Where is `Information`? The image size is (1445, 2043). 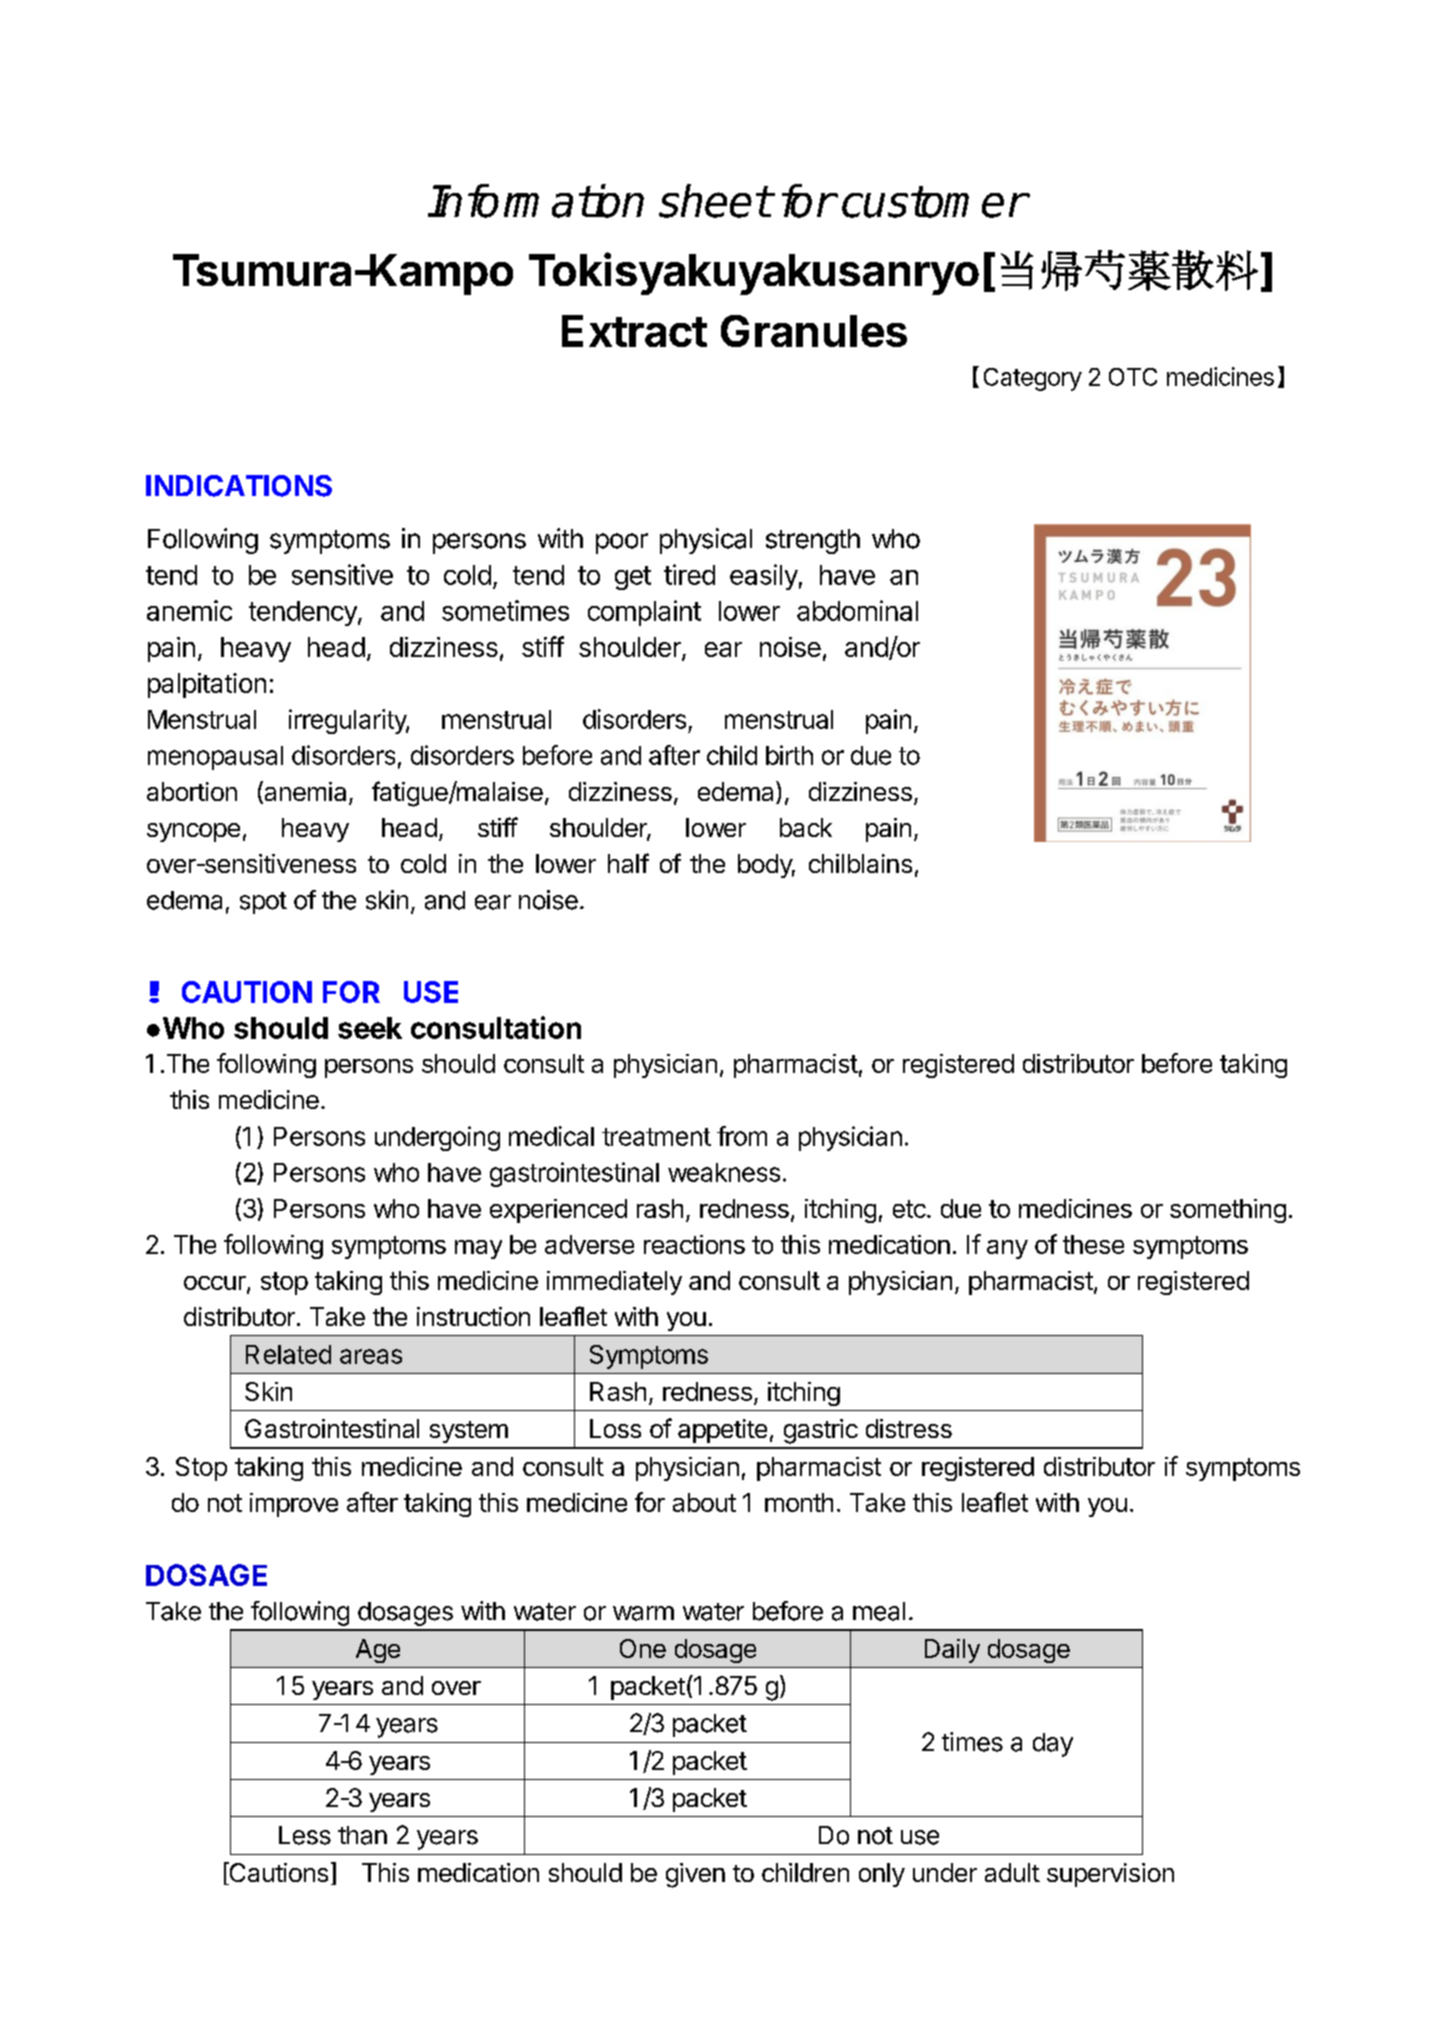
Information is located at coordinates (536, 201).
